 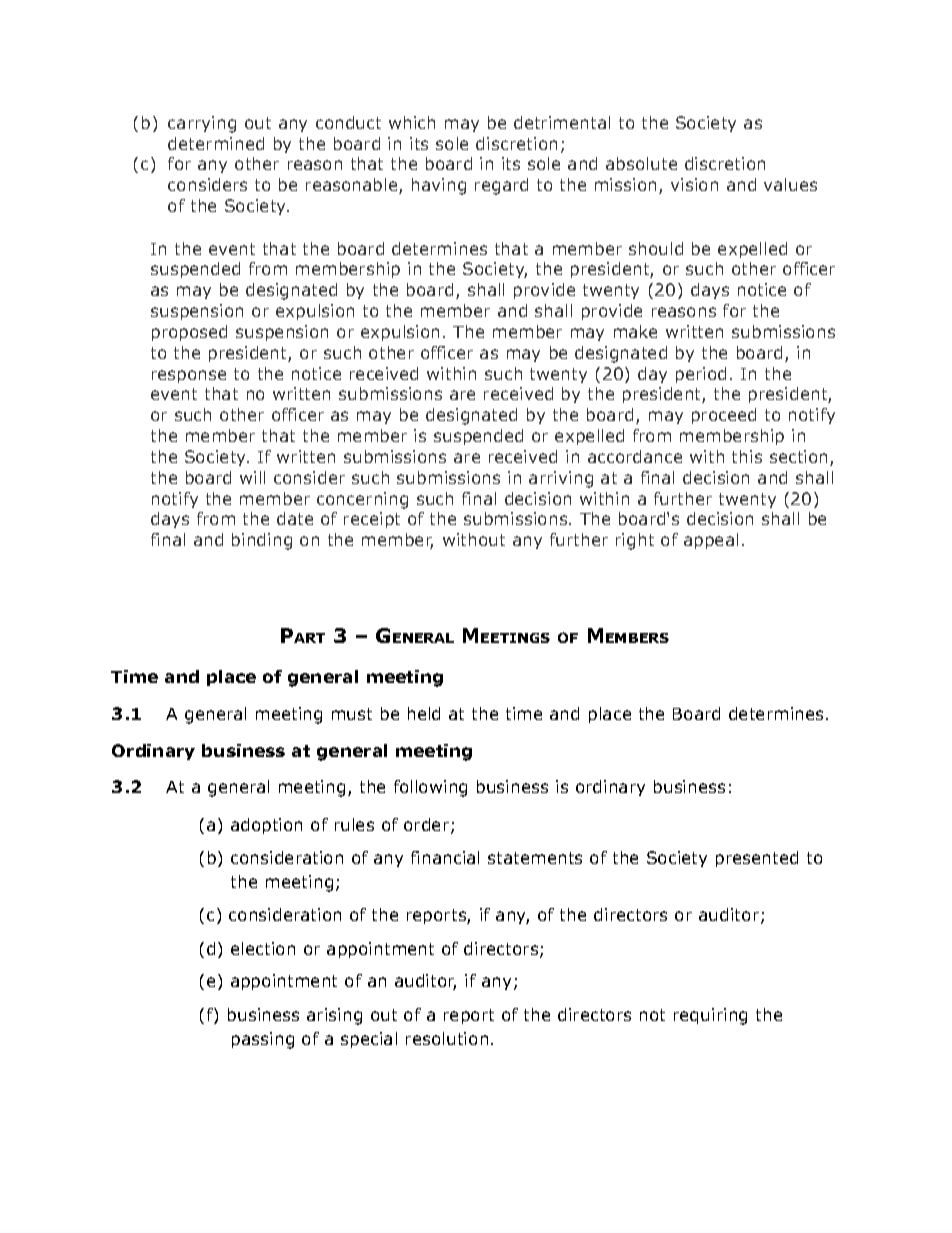 I want to click on requiring, so click(x=710, y=1016).
